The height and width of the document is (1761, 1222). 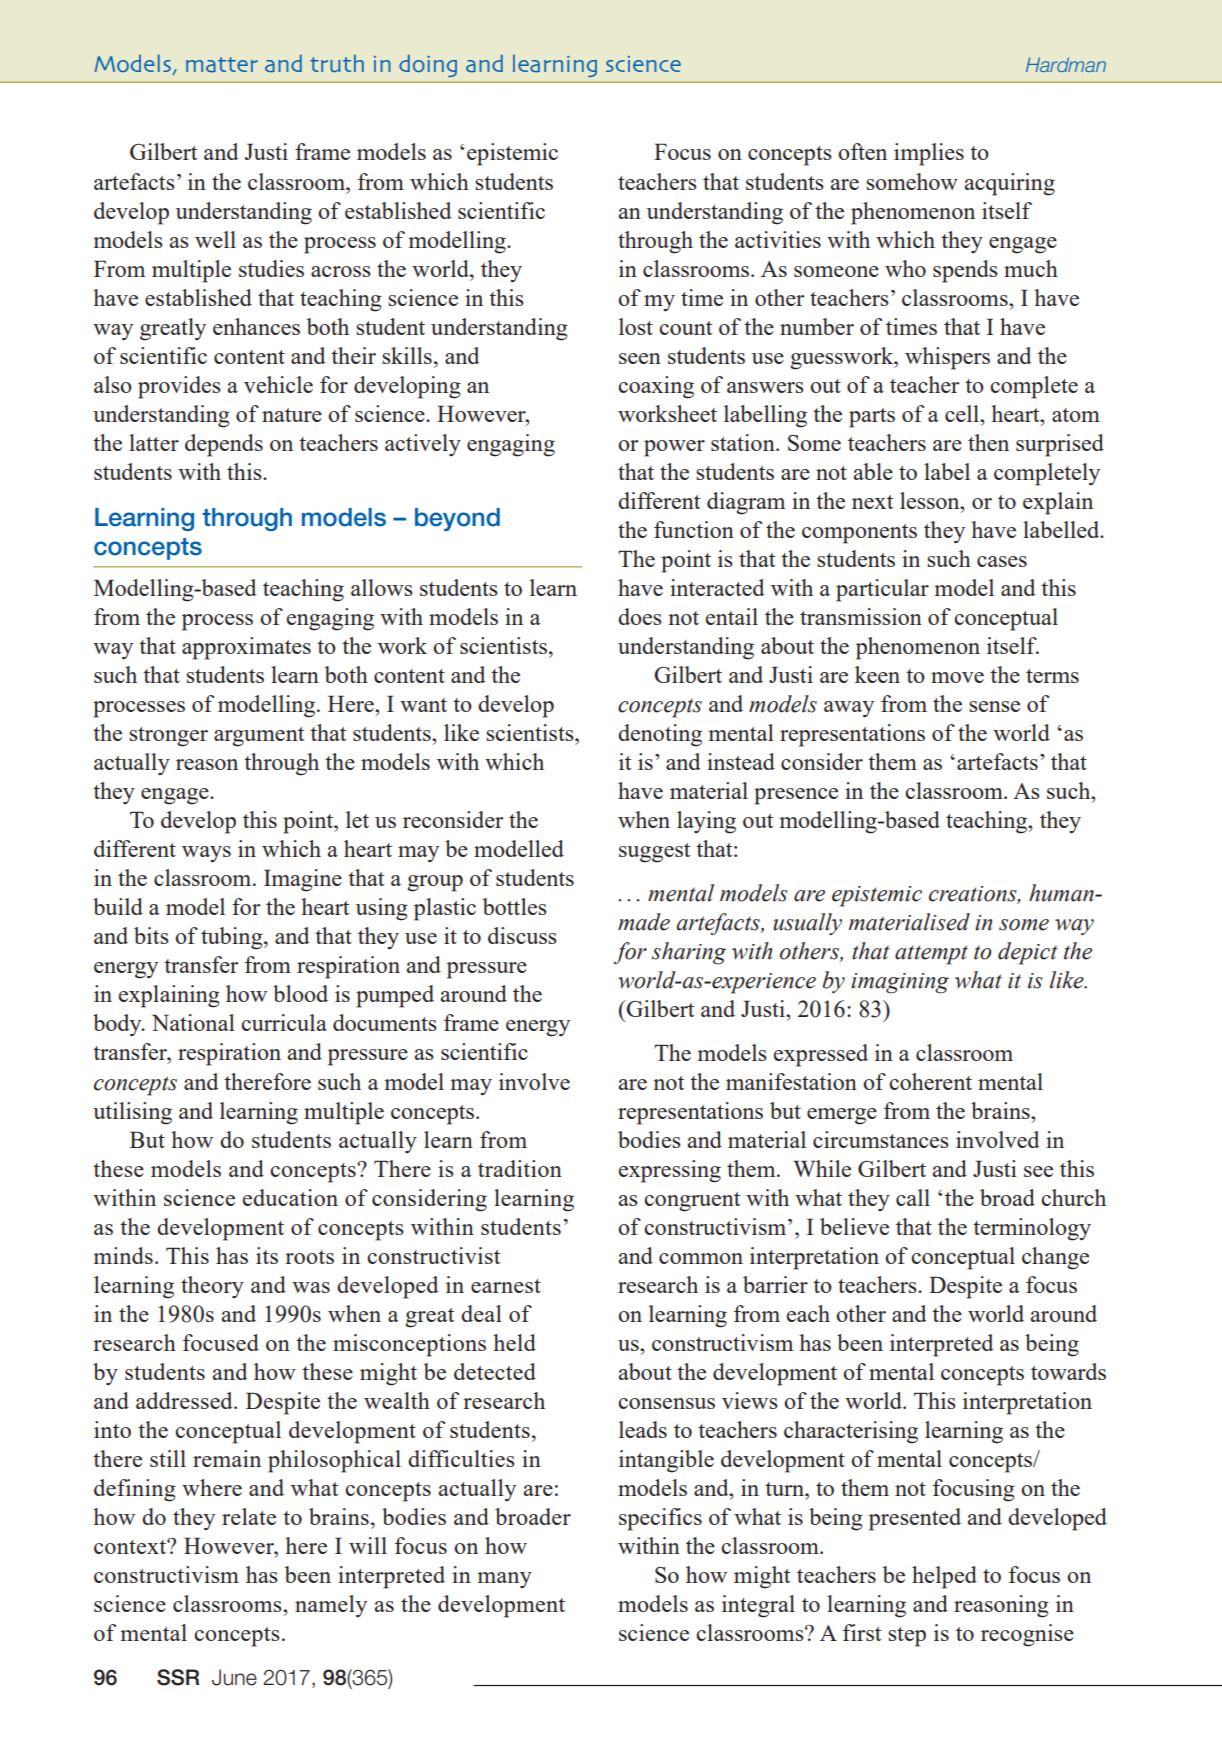 What do you see at coordinates (428, 66) in the document?
I see `doing` at bounding box center [428, 66].
